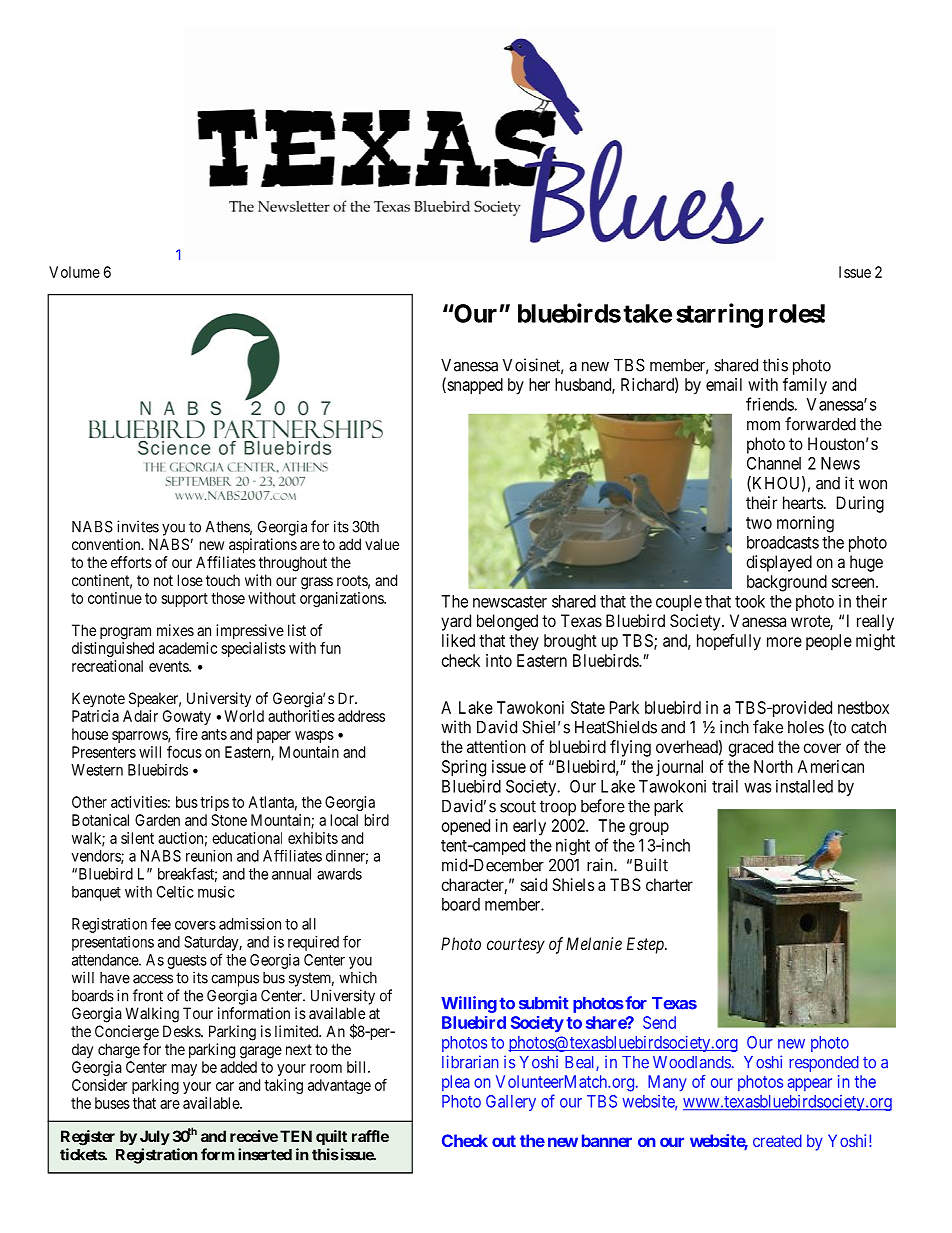 The width and height of the screenshot is (952, 1233). Describe the element at coordinates (157, 820) in the screenshot. I see `Garden` at that location.
